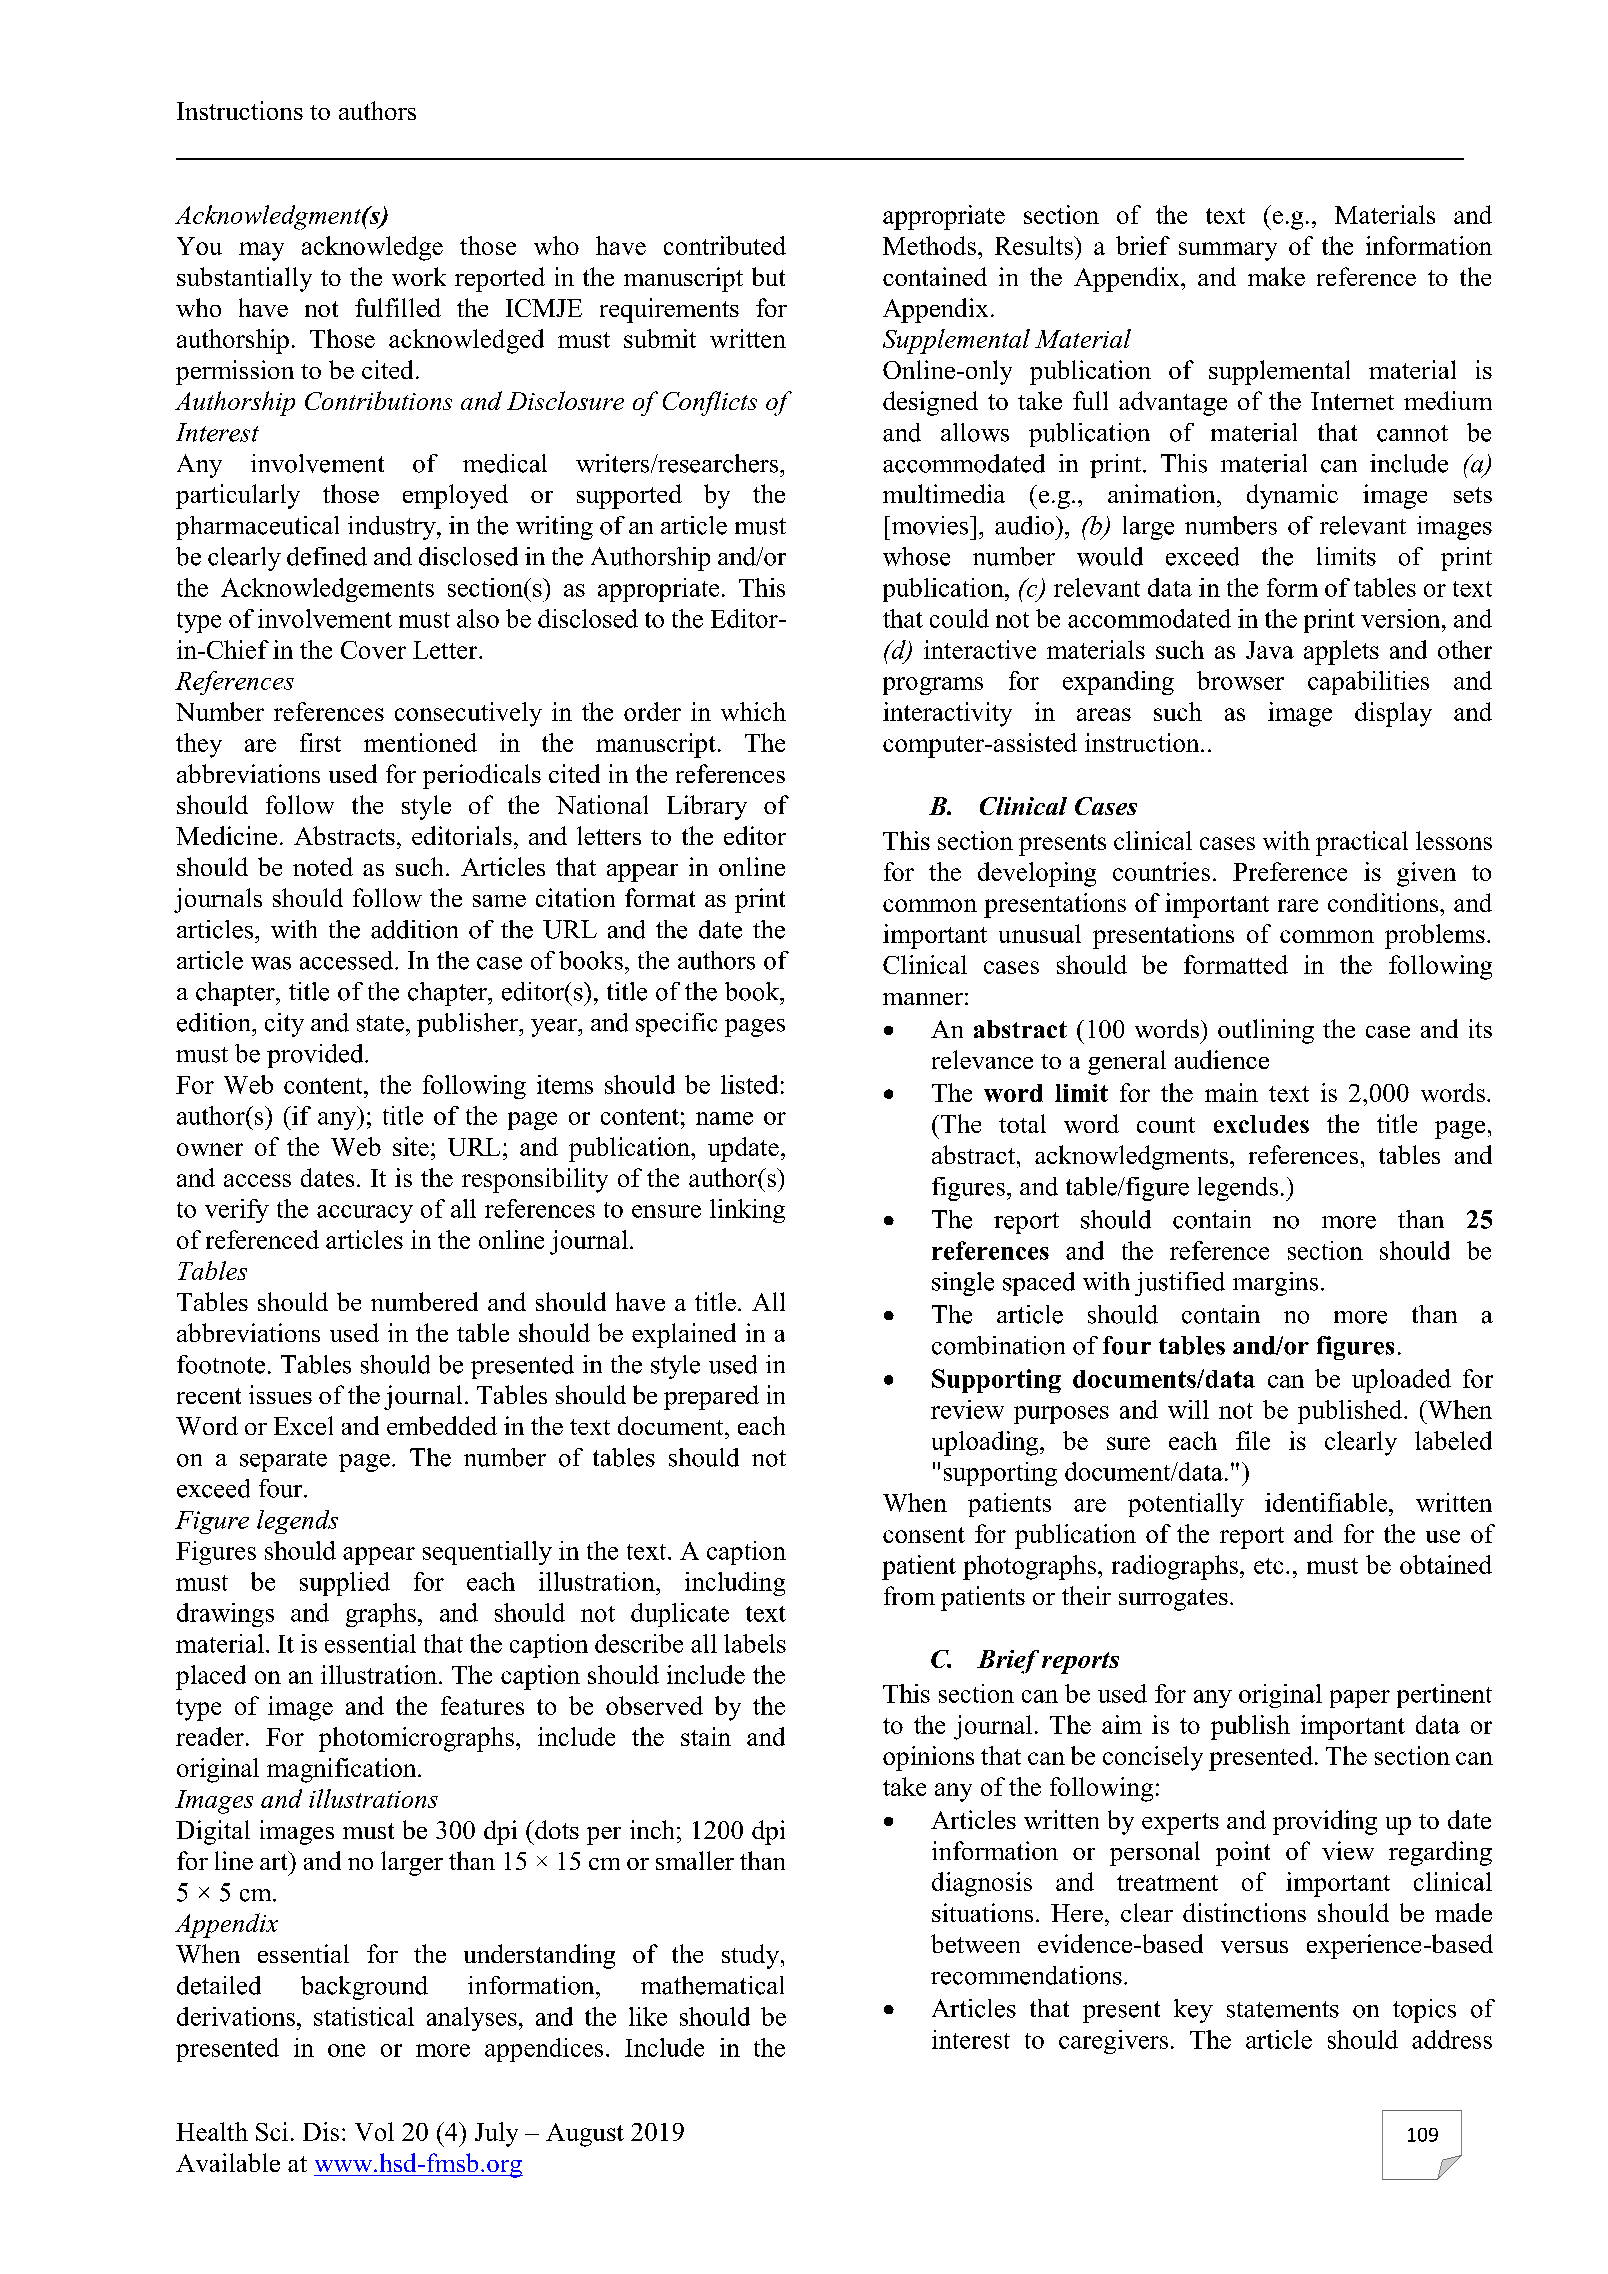  I want to click on supplied, so click(345, 1584).
